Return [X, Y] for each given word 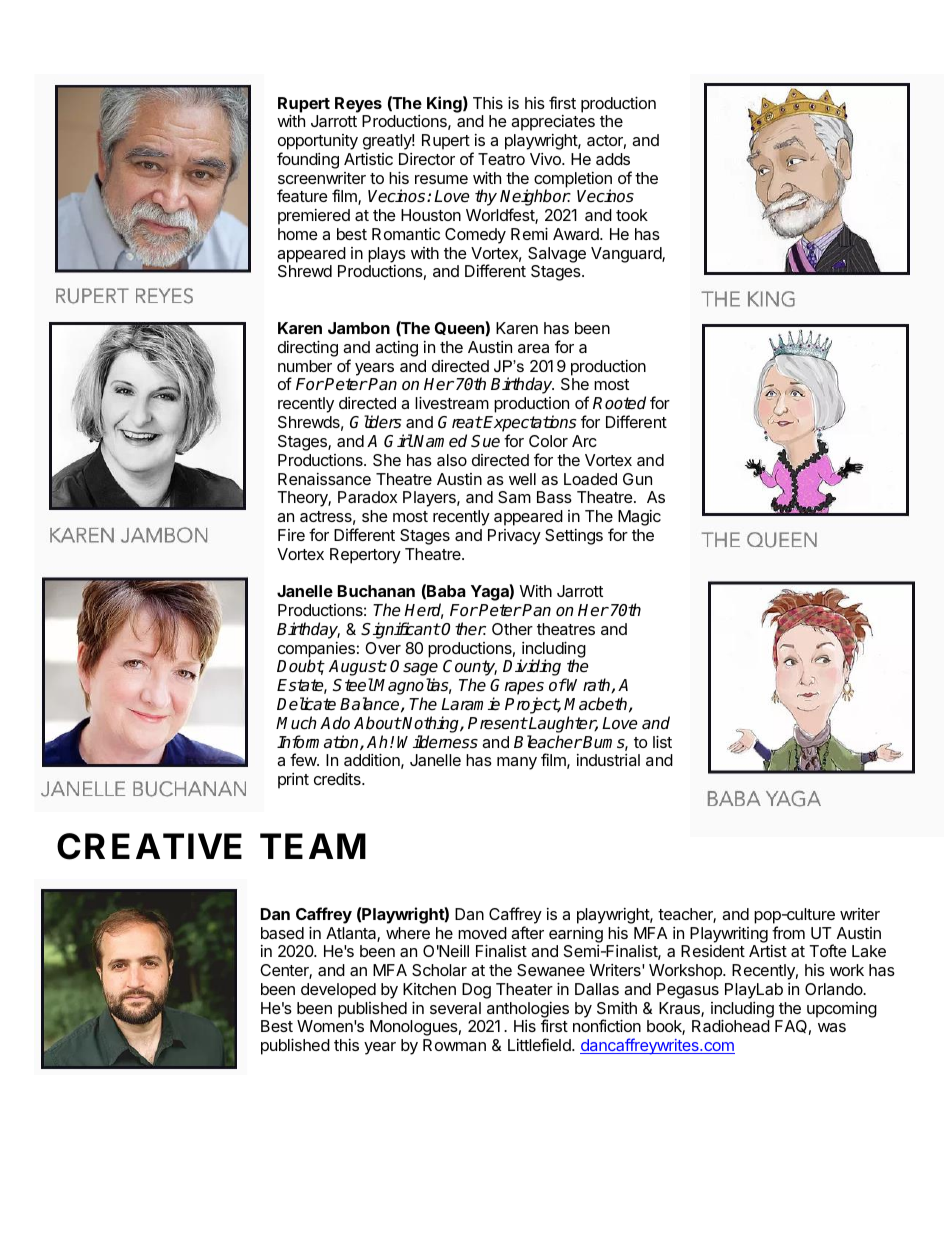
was [832, 1027]
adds [613, 159]
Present [497, 723]
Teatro [501, 159]
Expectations [529, 425]
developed [338, 991]
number [305, 366]
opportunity [318, 142]
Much [296, 723]
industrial [608, 760]
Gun [637, 479]
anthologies [528, 1011]
